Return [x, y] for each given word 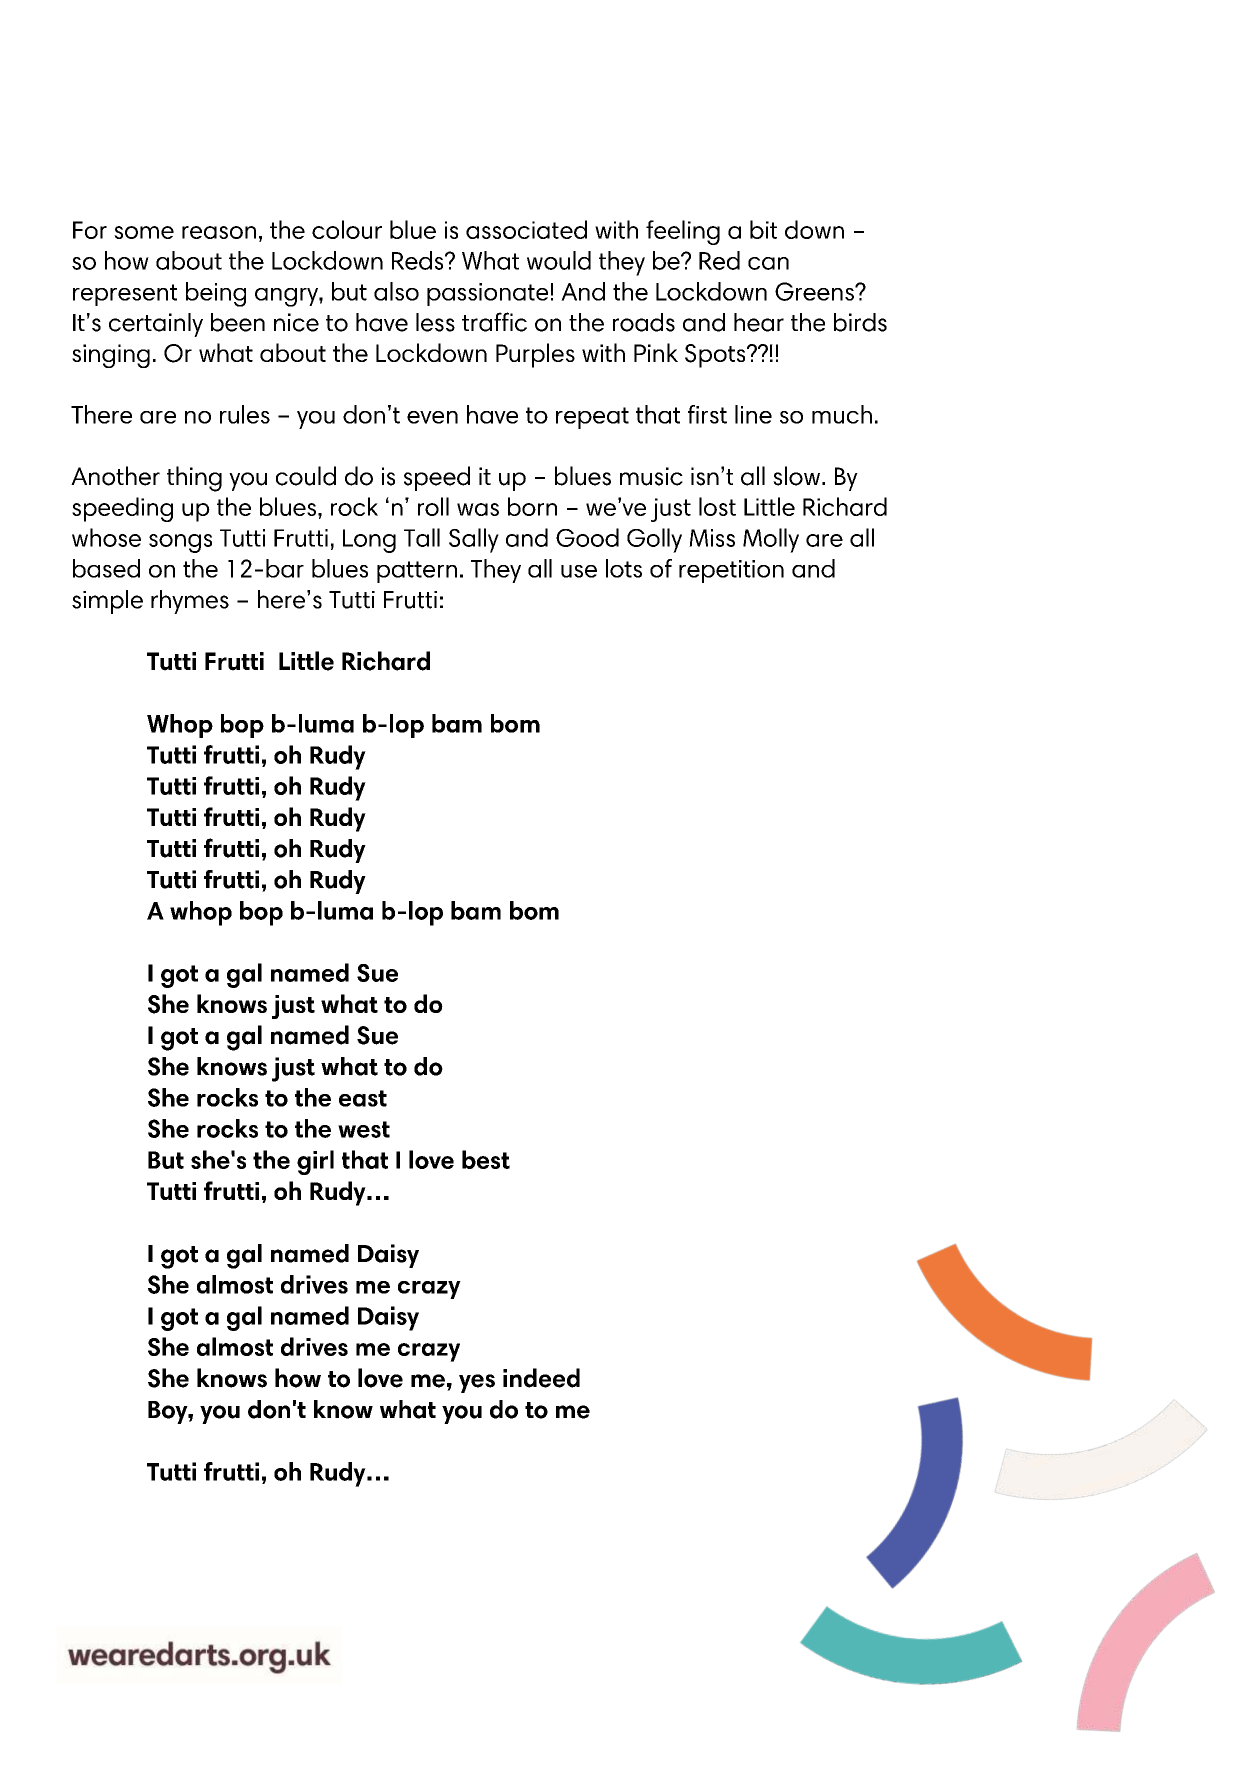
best [486, 1159]
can [768, 263]
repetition [731, 571]
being [216, 294]
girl [315, 1162]
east [363, 1098]
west [364, 1129]
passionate [487, 294]
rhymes [190, 602]
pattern [417, 572]
